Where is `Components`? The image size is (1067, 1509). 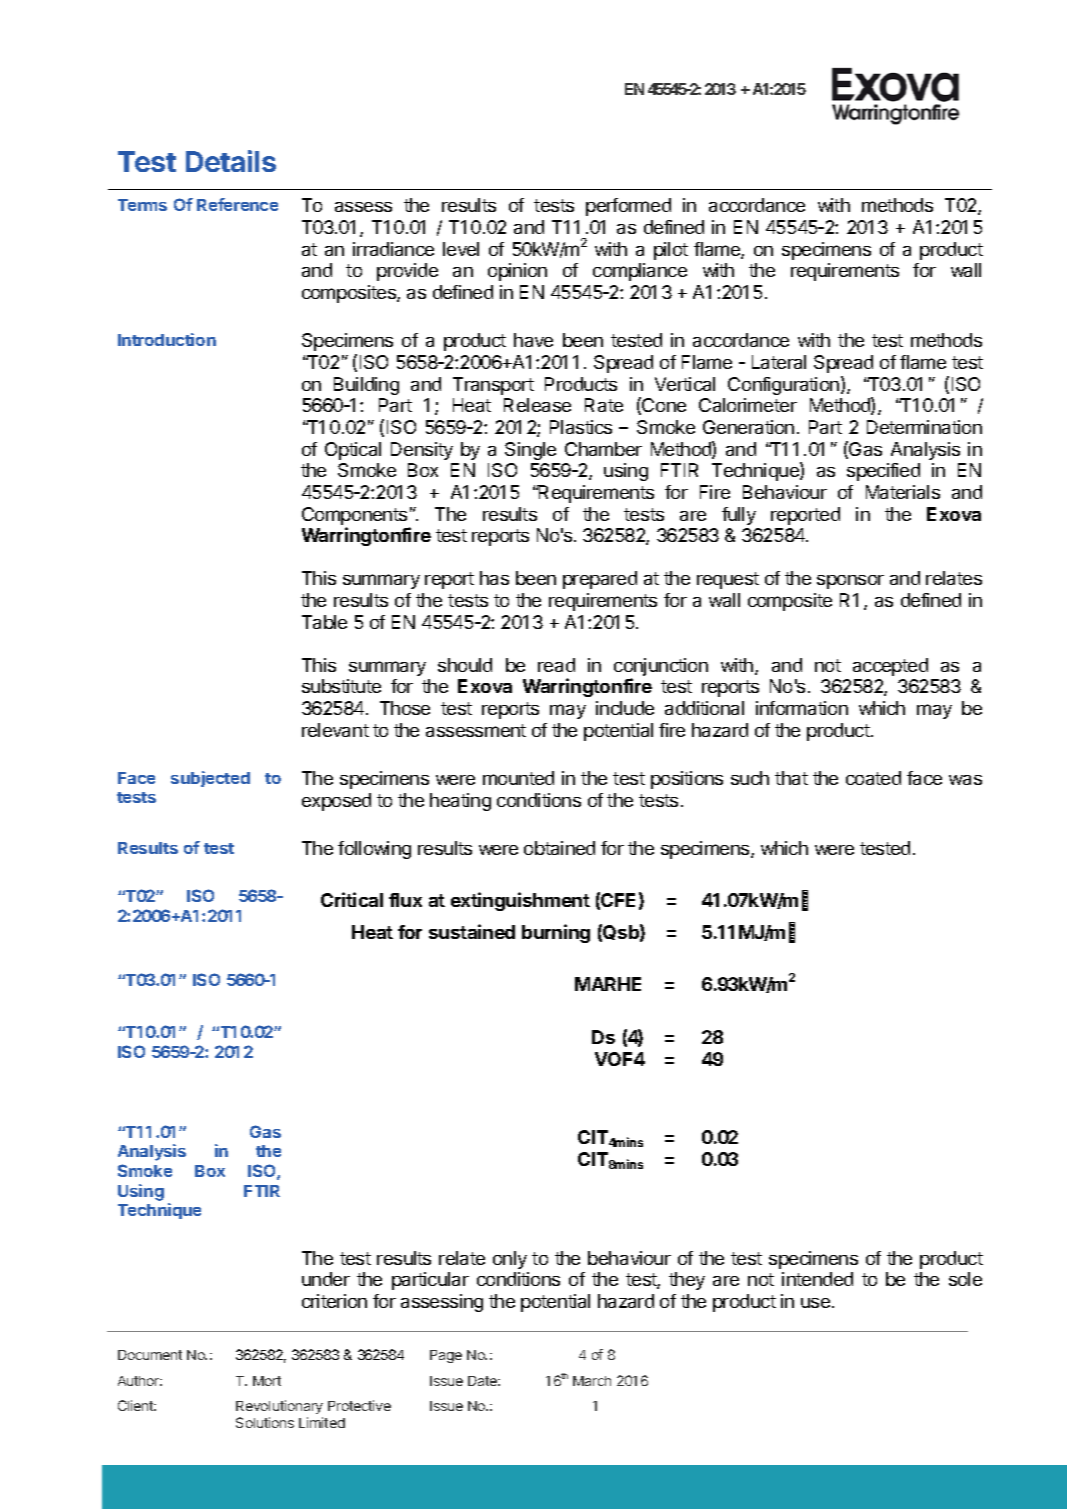
Components is located at coordinates (354, 516).
